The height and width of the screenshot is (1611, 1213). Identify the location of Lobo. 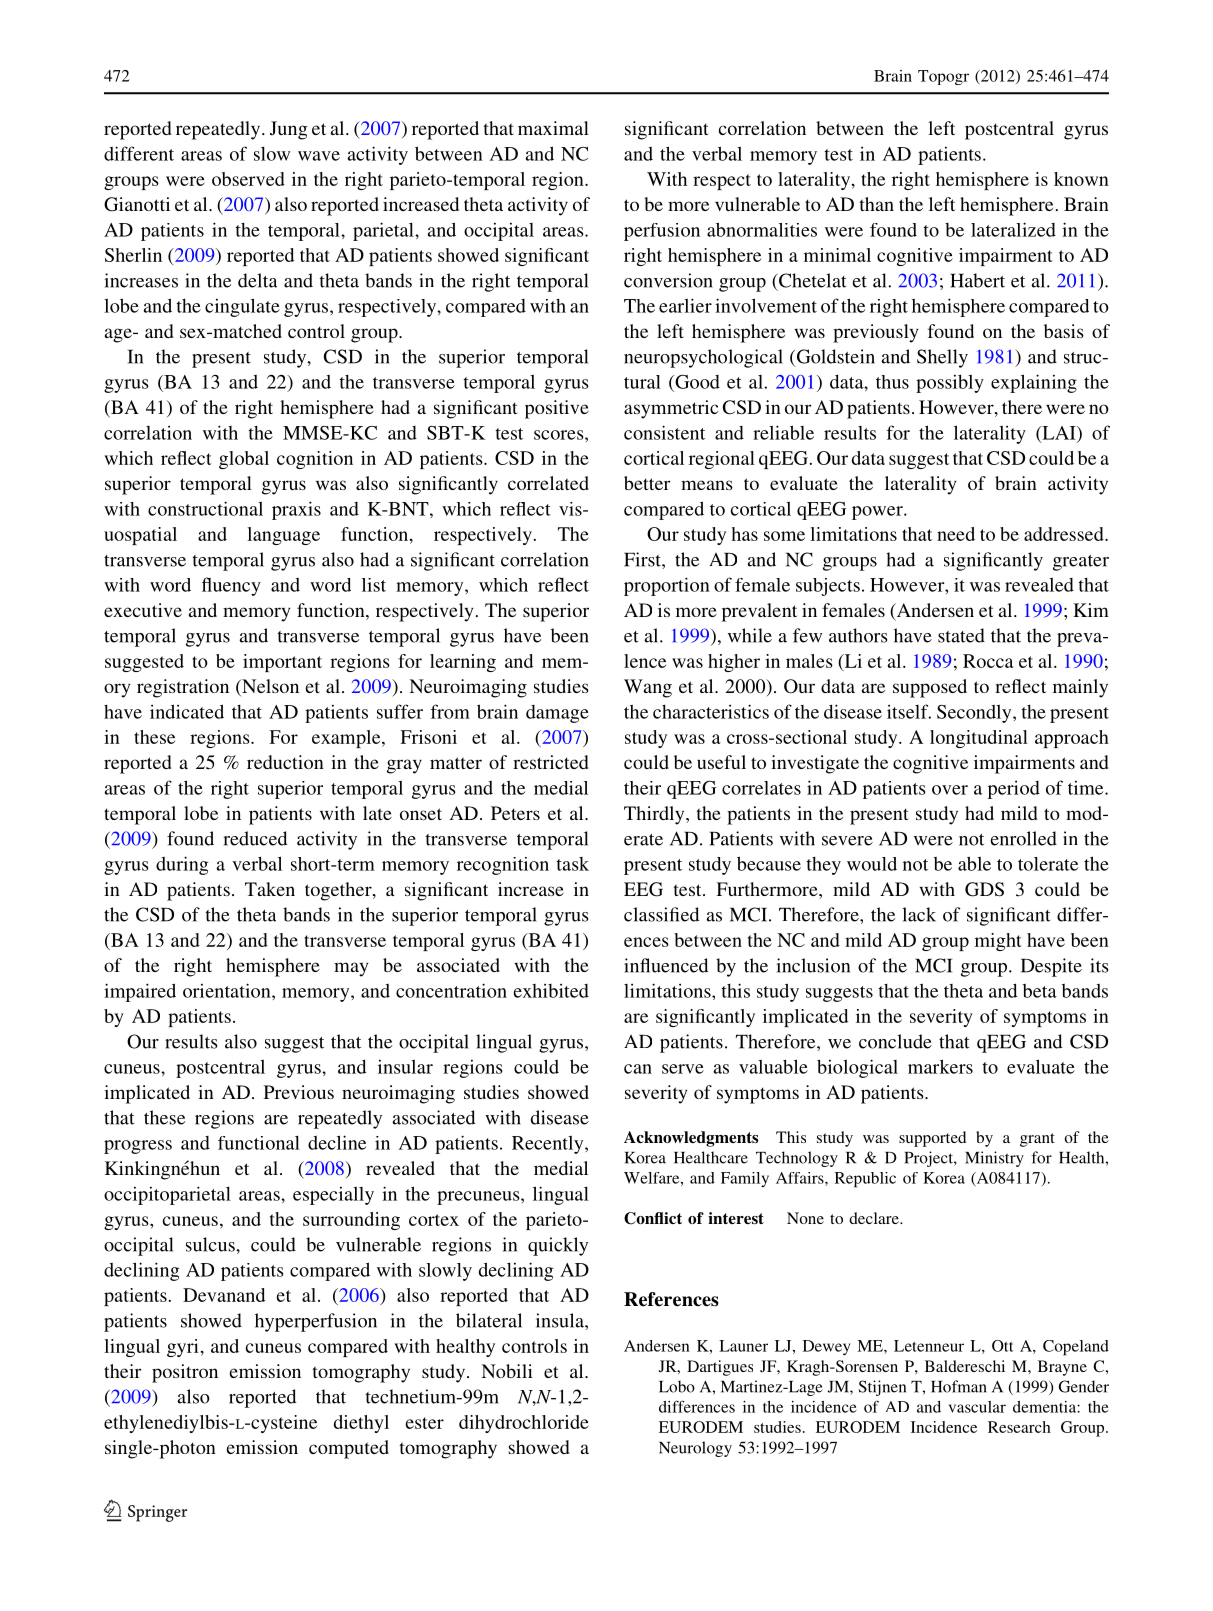
(677, 1386).
